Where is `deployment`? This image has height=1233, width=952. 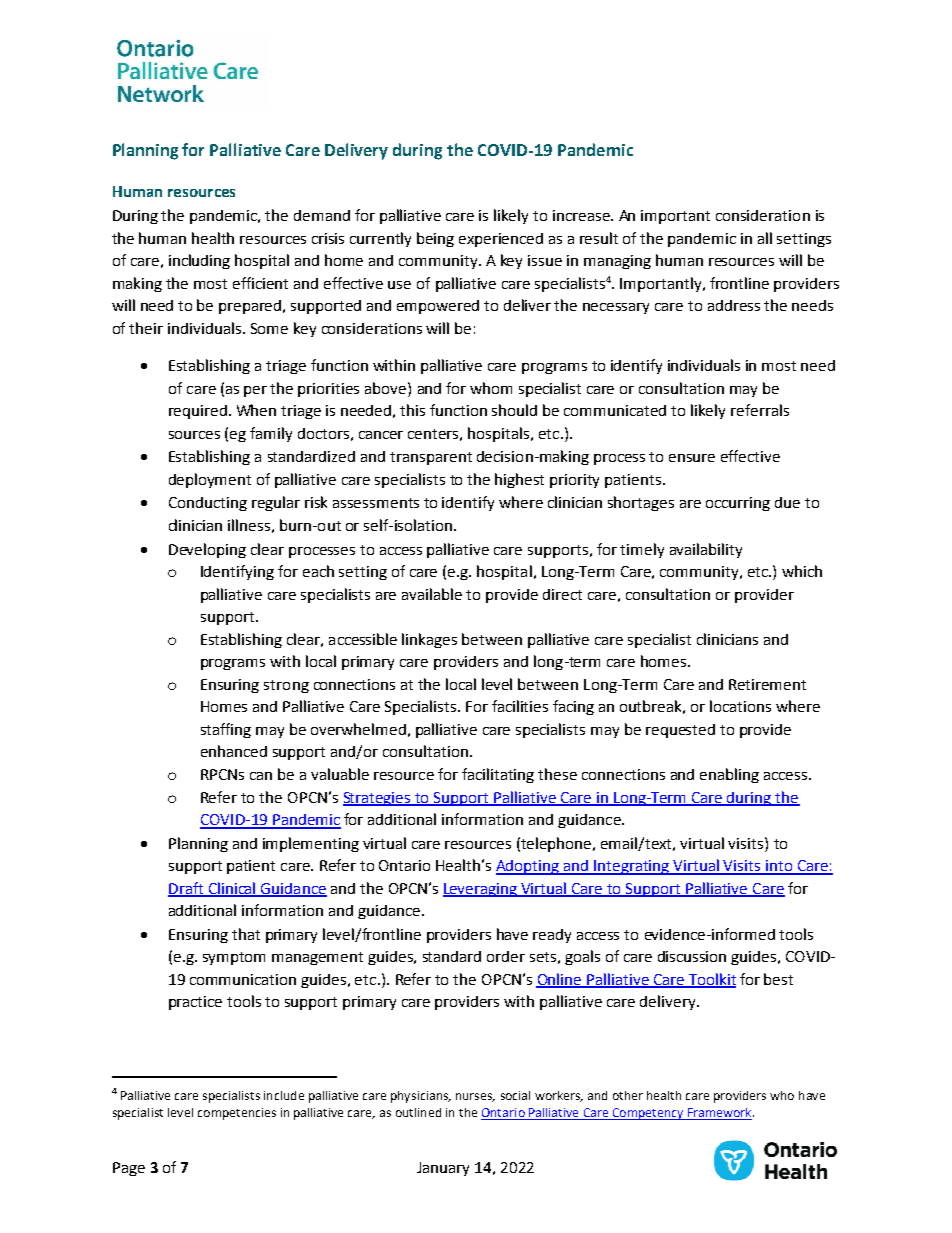
deployment is located at coordinates (210, 480).
